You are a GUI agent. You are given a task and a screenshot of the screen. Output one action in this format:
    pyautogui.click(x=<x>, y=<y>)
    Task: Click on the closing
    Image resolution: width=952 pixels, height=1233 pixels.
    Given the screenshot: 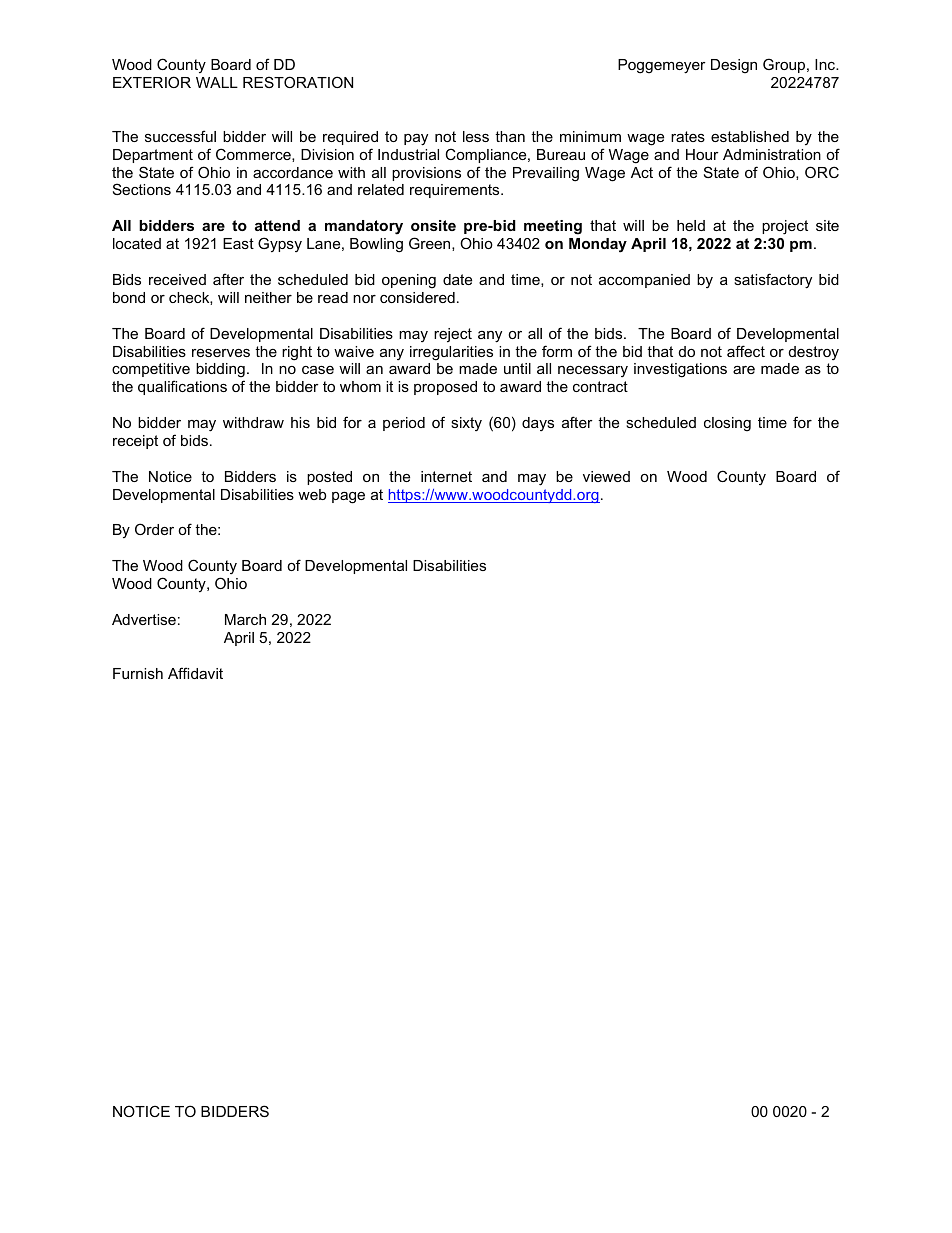 What is the action you would take?
    pyautogui.click(x=727, y=424)
